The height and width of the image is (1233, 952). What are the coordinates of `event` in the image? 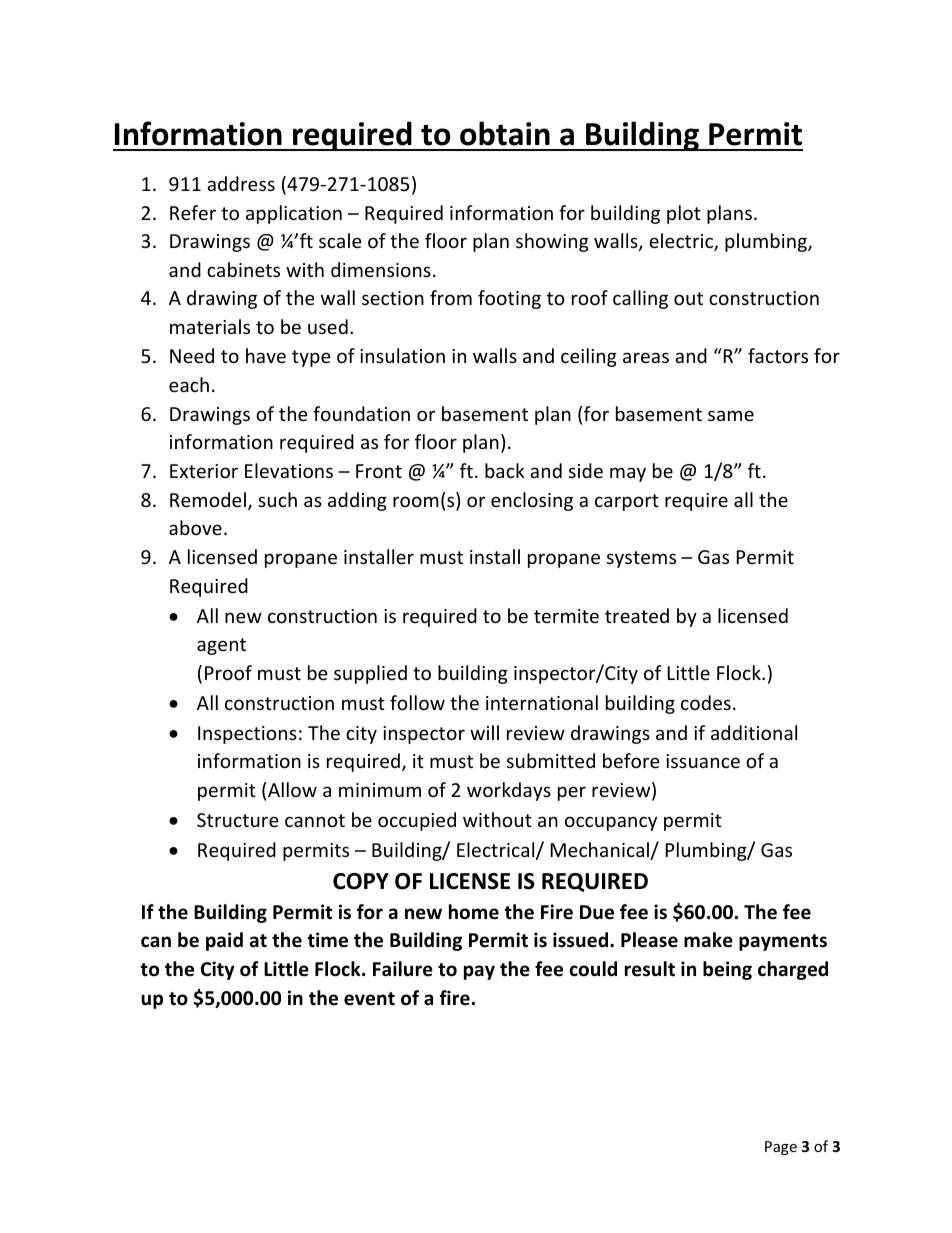 It's located at (369, 999).
